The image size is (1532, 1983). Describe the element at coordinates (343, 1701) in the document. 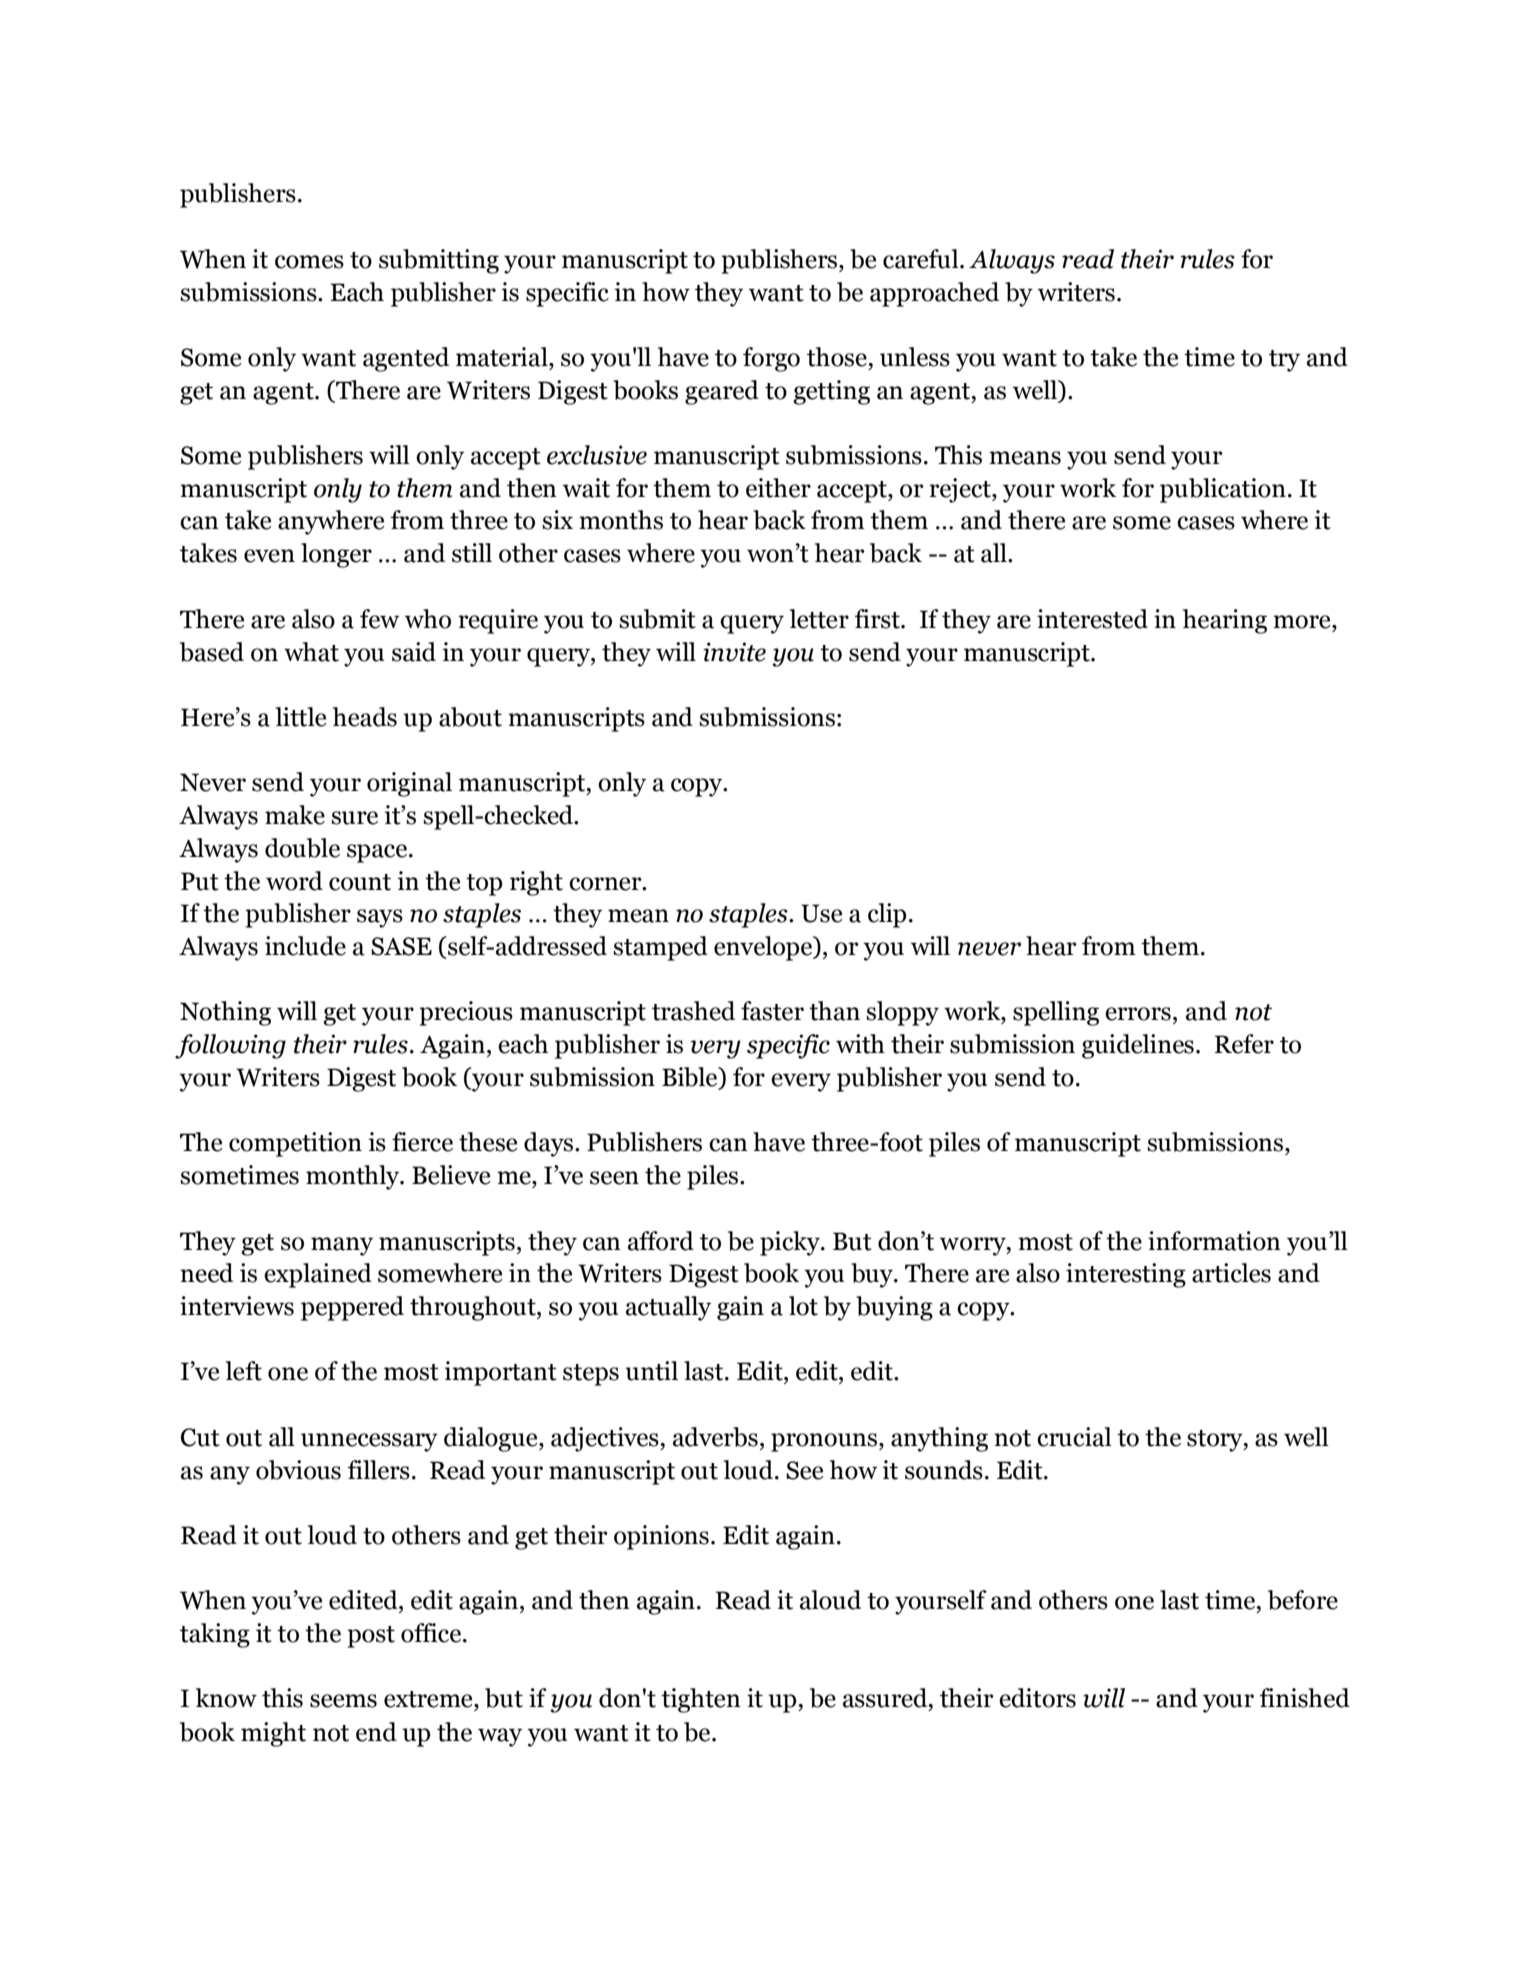

I see `seems` at that location.
